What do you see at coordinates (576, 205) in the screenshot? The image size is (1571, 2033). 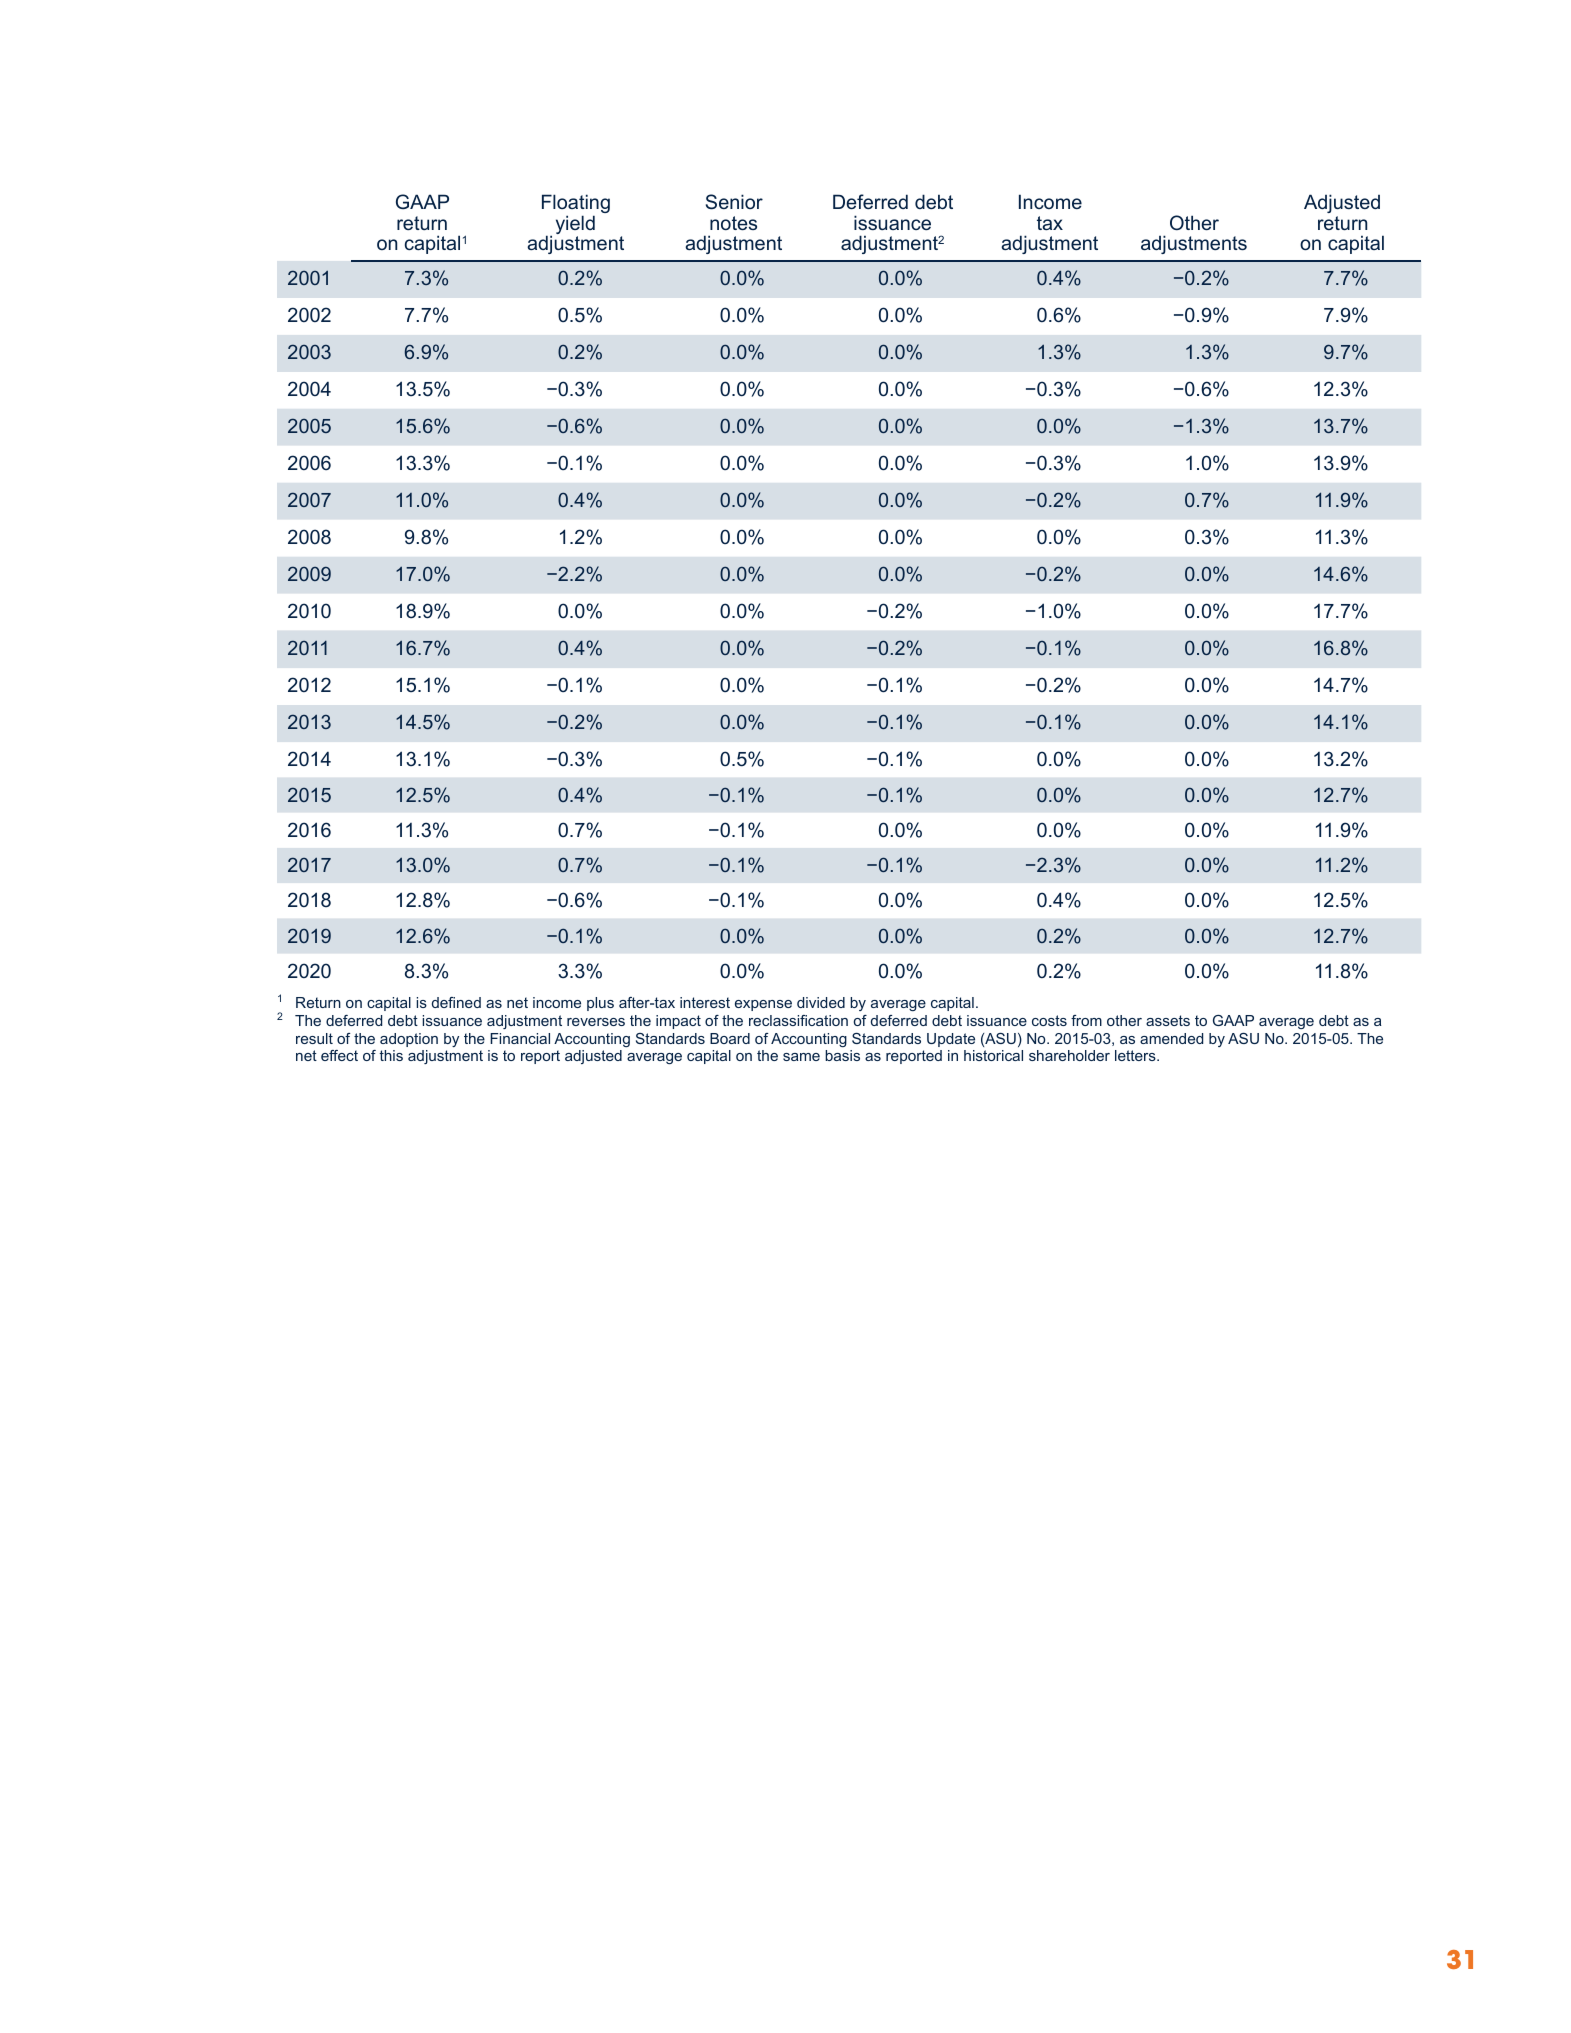 I see `Floating` at bounding box center [576, 205].
